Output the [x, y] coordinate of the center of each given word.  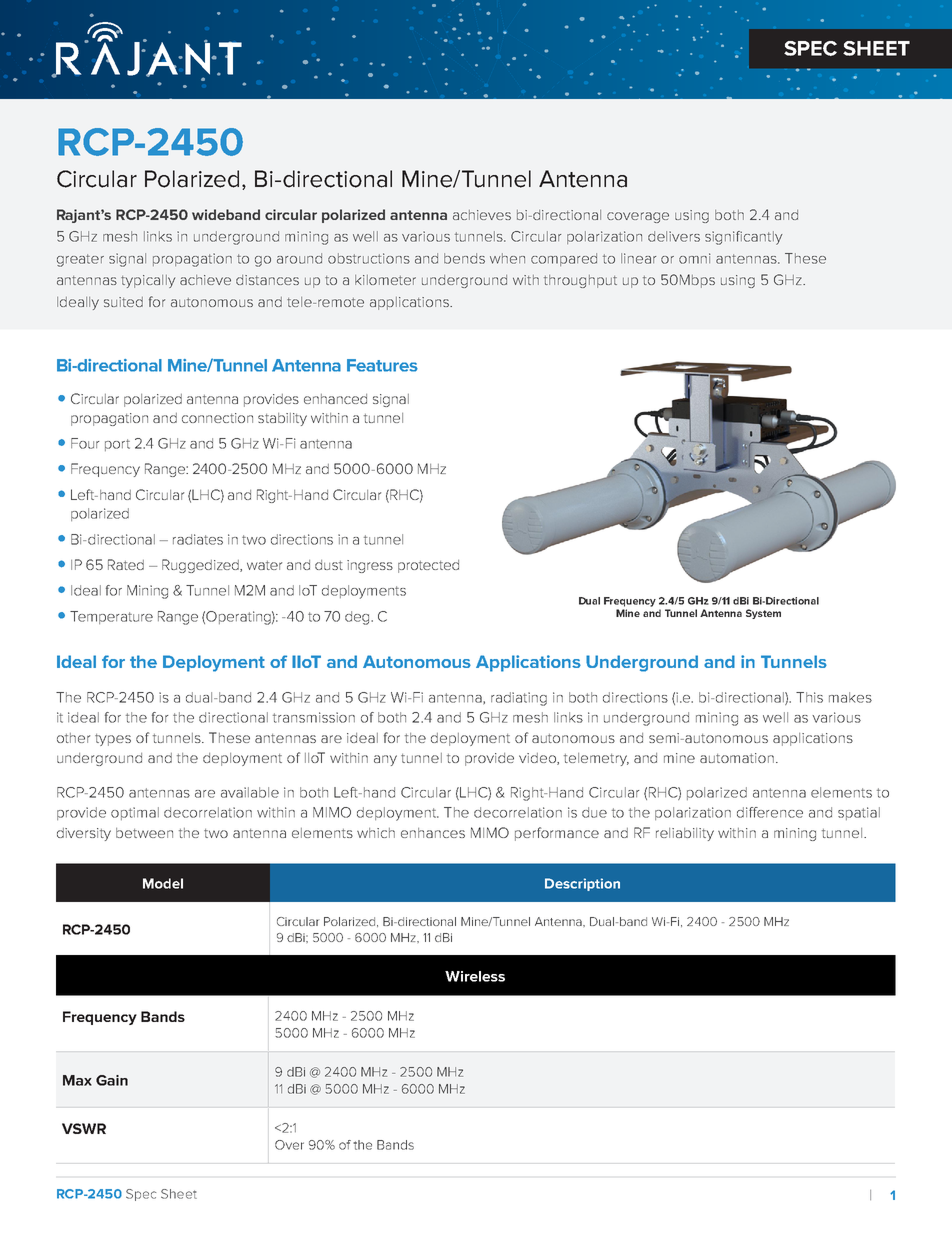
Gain [112, 1080]
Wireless [475, 976]
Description [582, 884]
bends [464, 258]
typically [148, 281]
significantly [744, 238]
